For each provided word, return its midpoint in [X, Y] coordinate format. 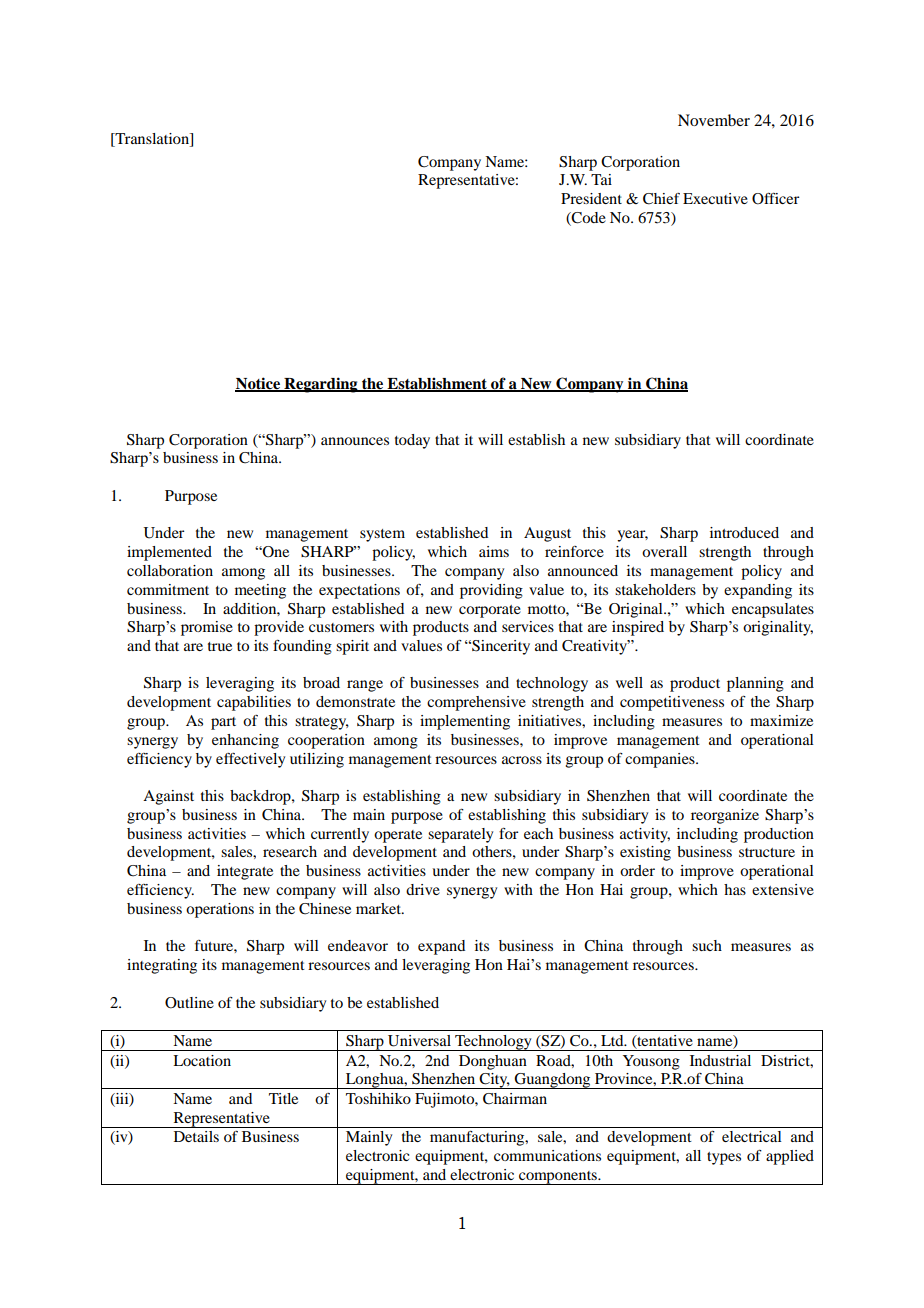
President [591, 198]
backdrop [261, 797]
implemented [169, 553]
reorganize [725, 816]
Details [196, 1136]
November [714, 120]
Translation [152, 140]
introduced [744, 532]
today [412, 441]
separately [460, 835]
